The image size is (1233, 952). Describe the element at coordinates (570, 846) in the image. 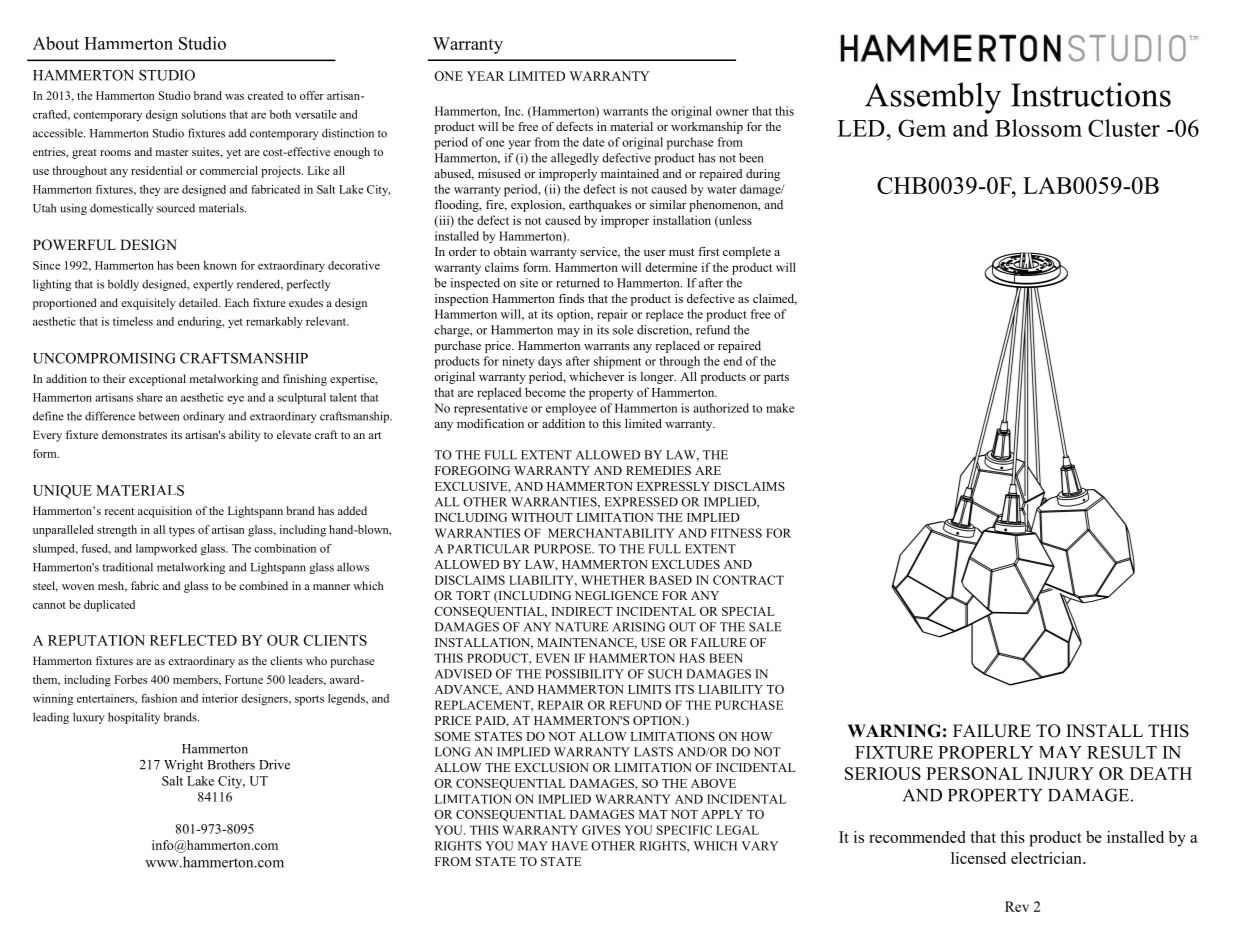

I see `HAVE` at that location.
